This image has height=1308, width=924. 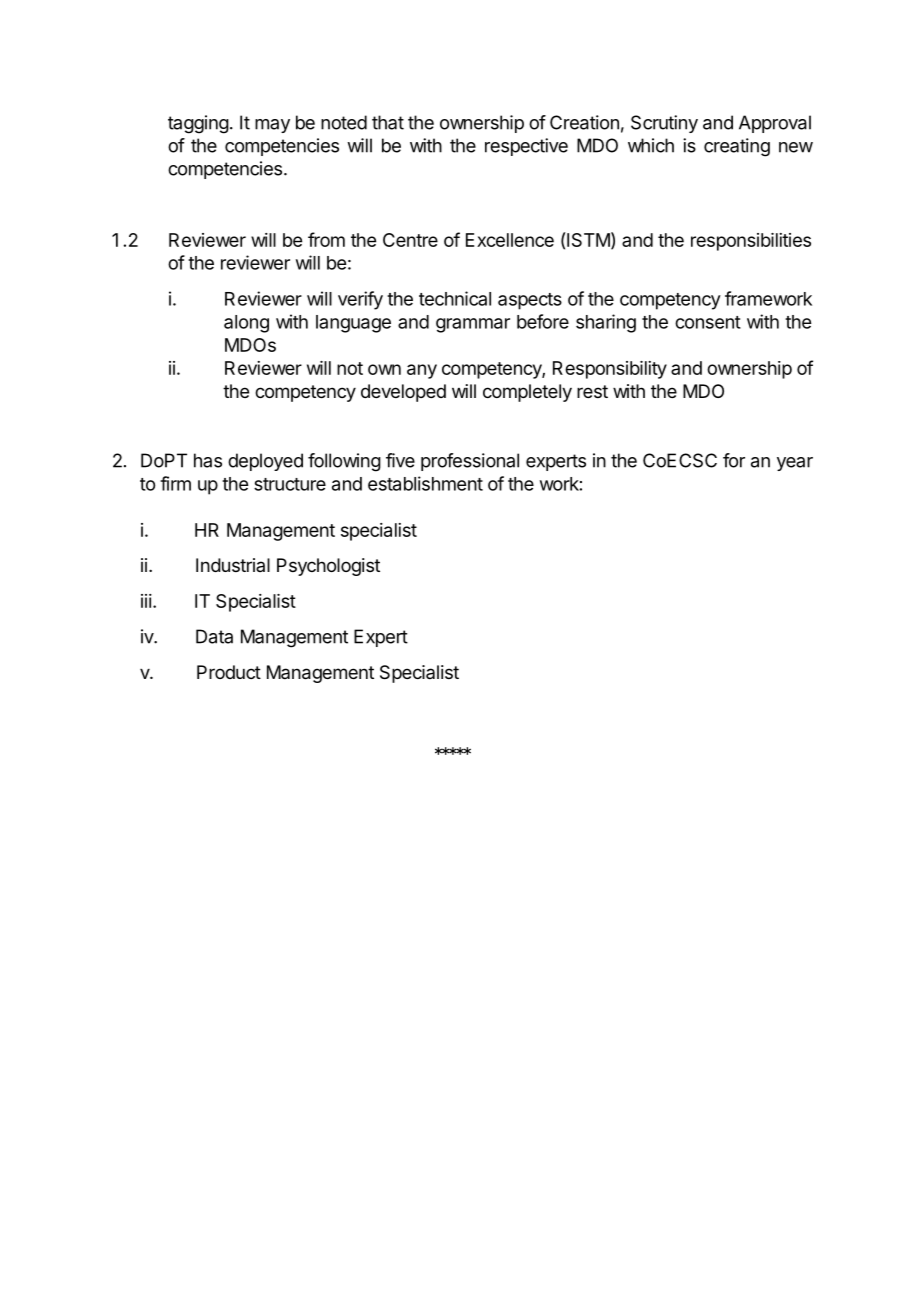 I want to click on respective, so click(x=526, y=147).
